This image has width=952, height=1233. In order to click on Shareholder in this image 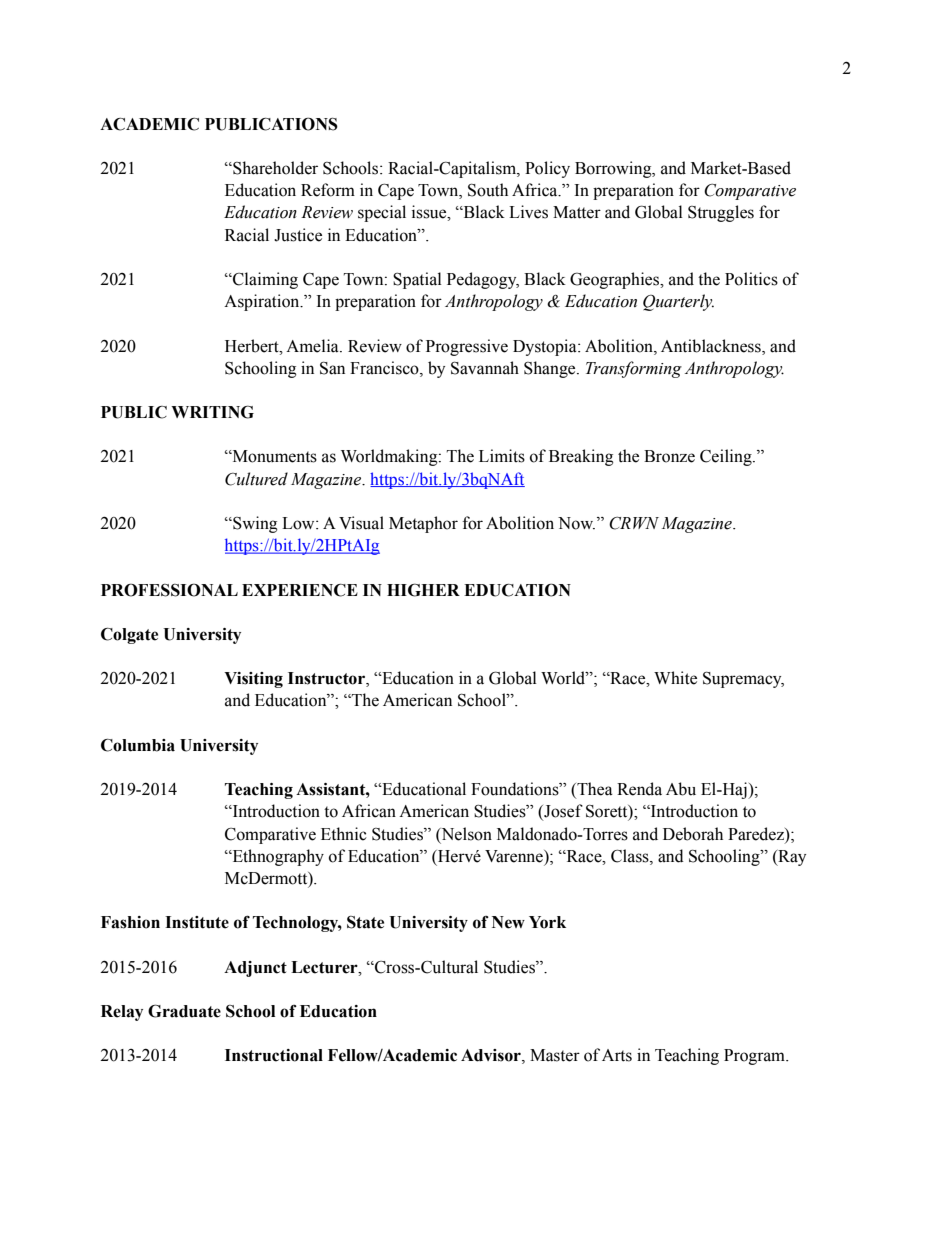, I will do `click(274, 168)`.
